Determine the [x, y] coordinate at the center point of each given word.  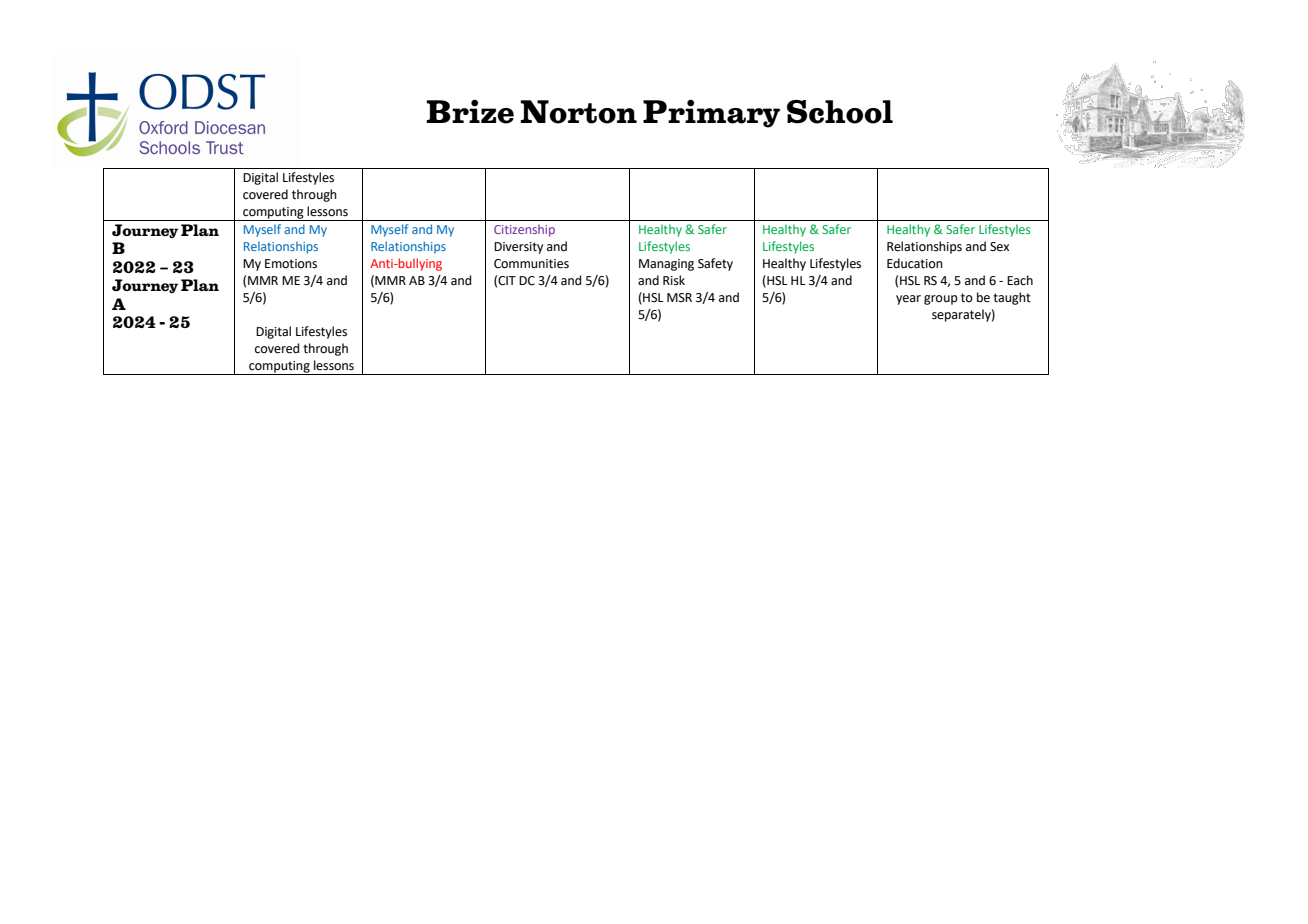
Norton [578, 112]
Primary [711, 113]
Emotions [291, 264]
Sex [999, 247]
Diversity [518, 248]
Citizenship [524, 231]
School [840, 112]
